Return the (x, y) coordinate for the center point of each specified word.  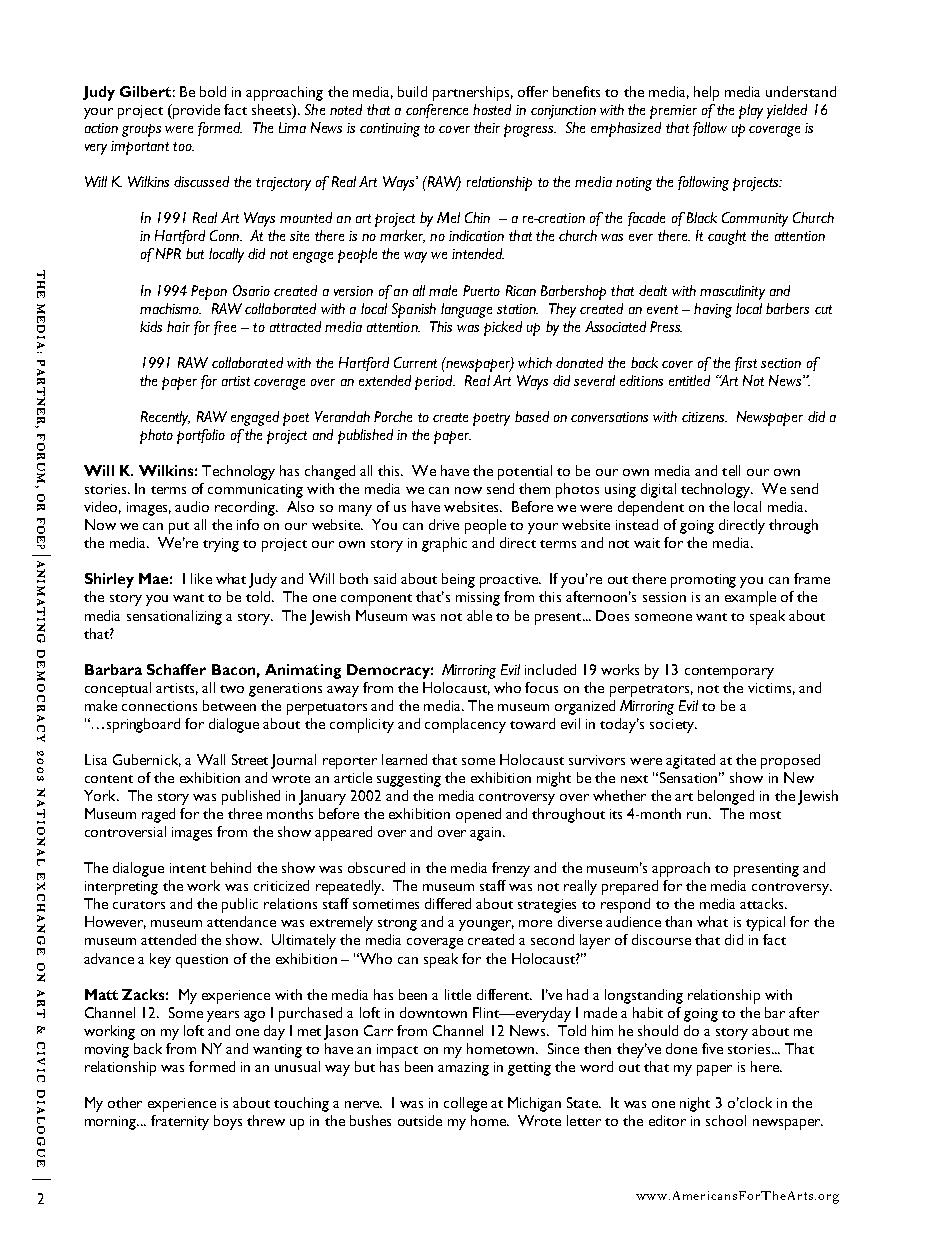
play (751, 111)
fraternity (180, 1122)
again (485, 834)
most (765, 815)
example (750, 598)
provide (195, 111)
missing (478, 599)
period (435, 382)
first (746, 364)
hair (178, 326)
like (201, 578)
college (465, 1104)
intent (188, 868)
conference (437, 111)
